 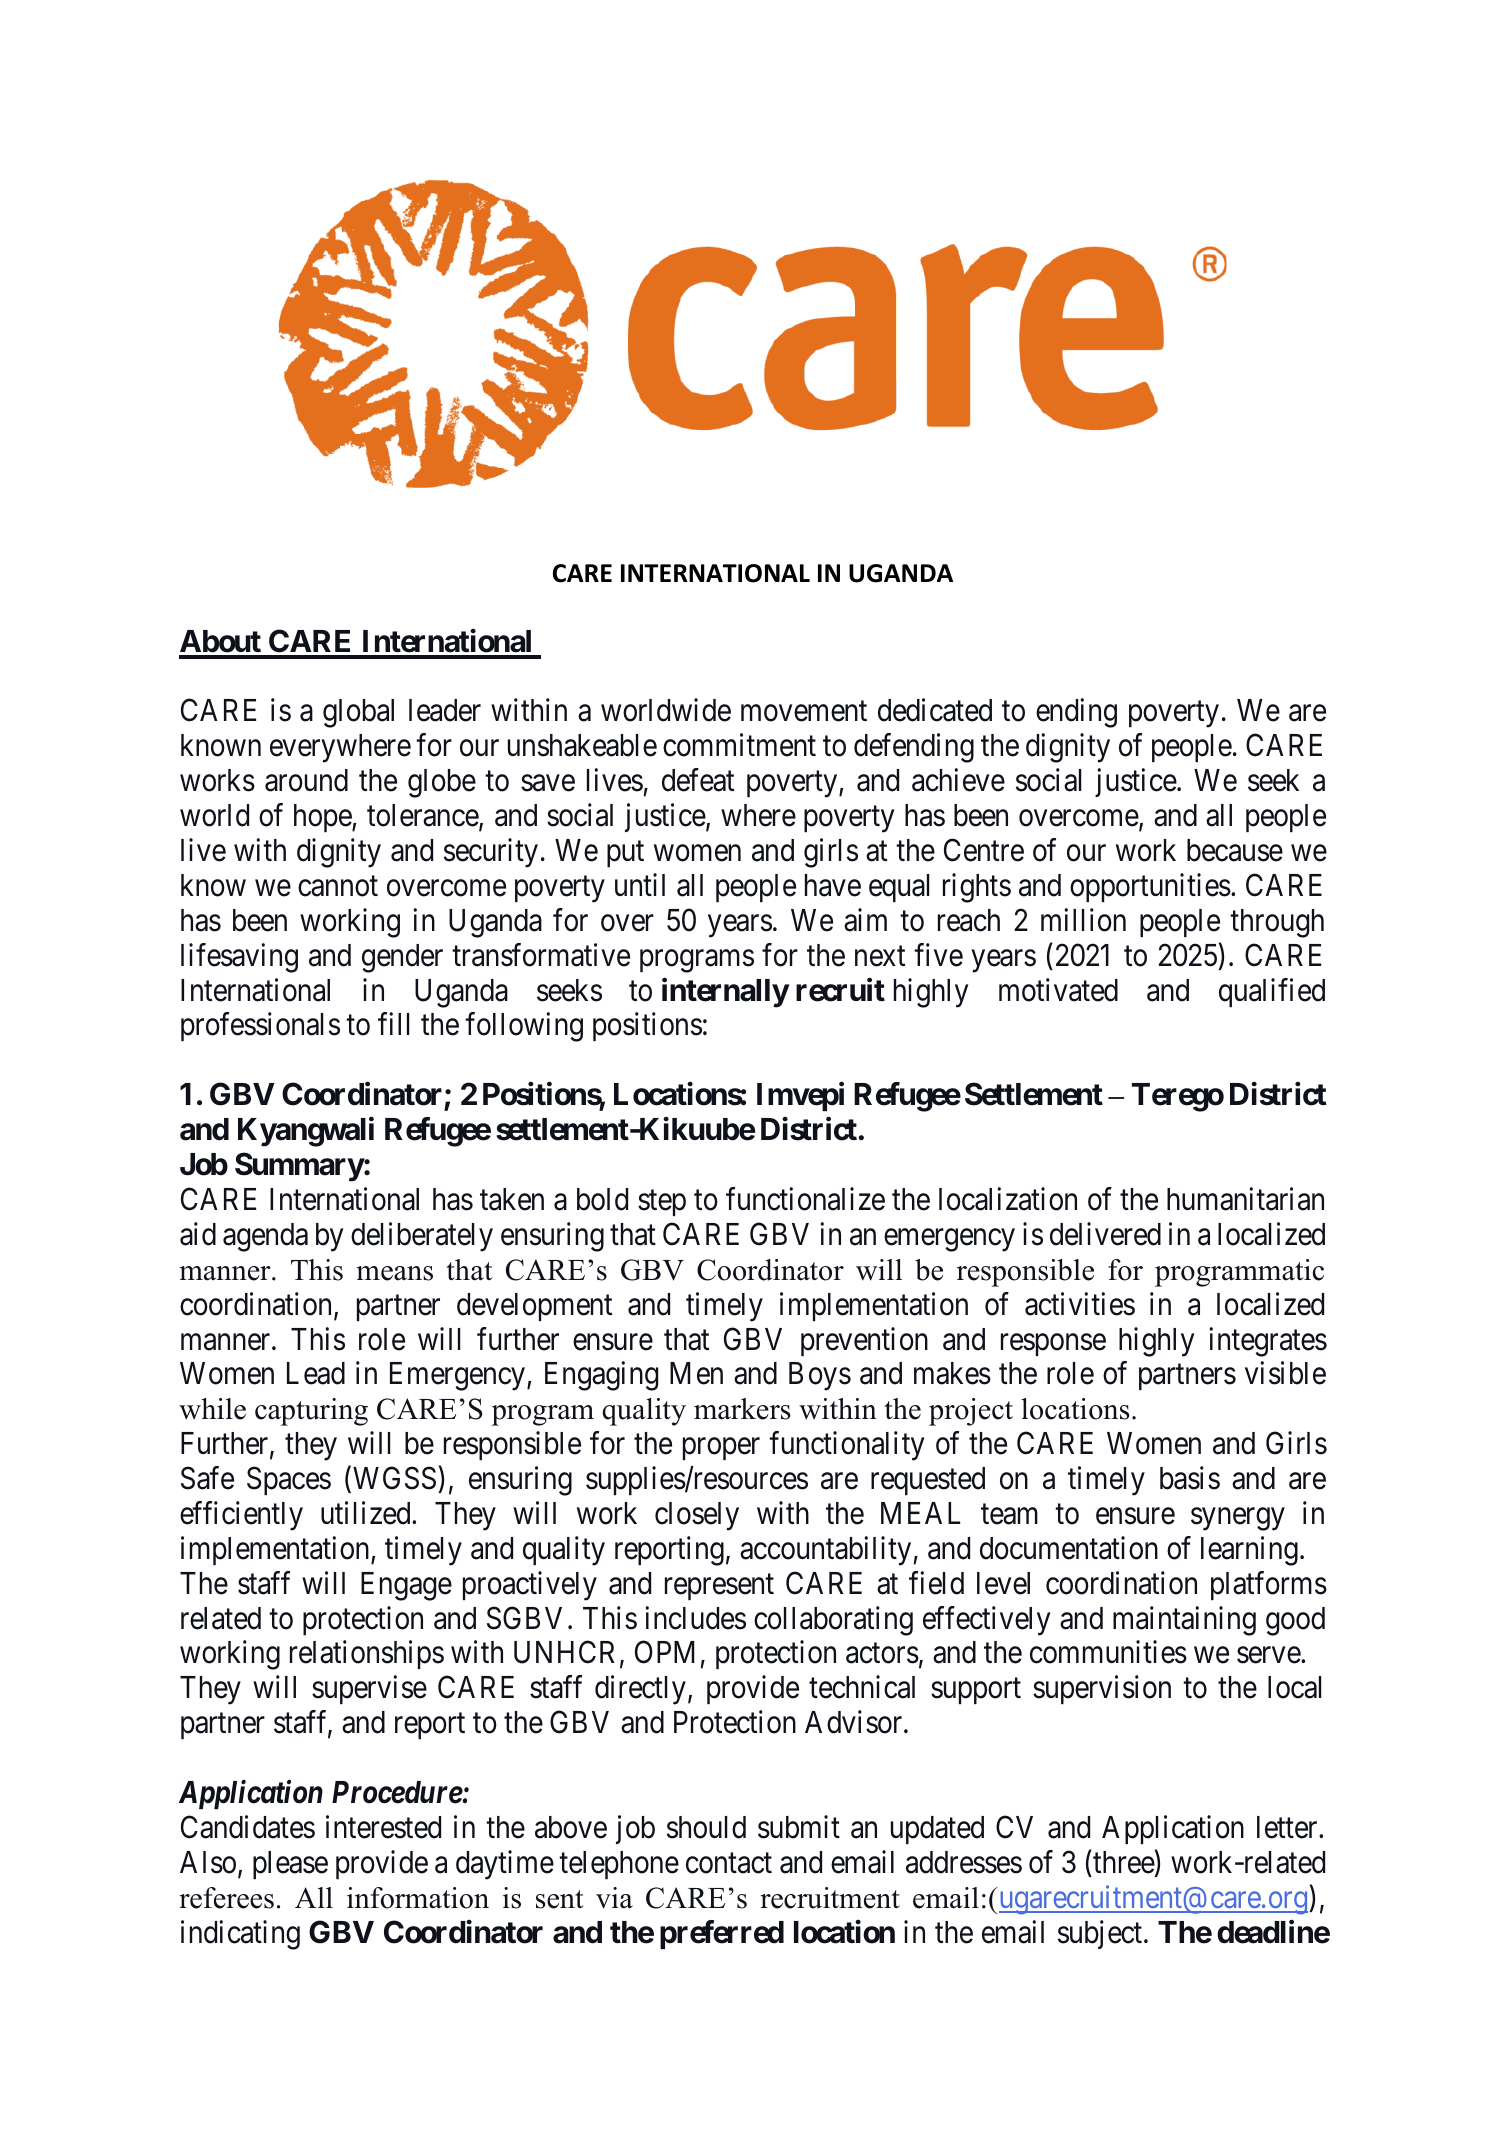 I want to click on subject, so click(x=1101, y=1934).
